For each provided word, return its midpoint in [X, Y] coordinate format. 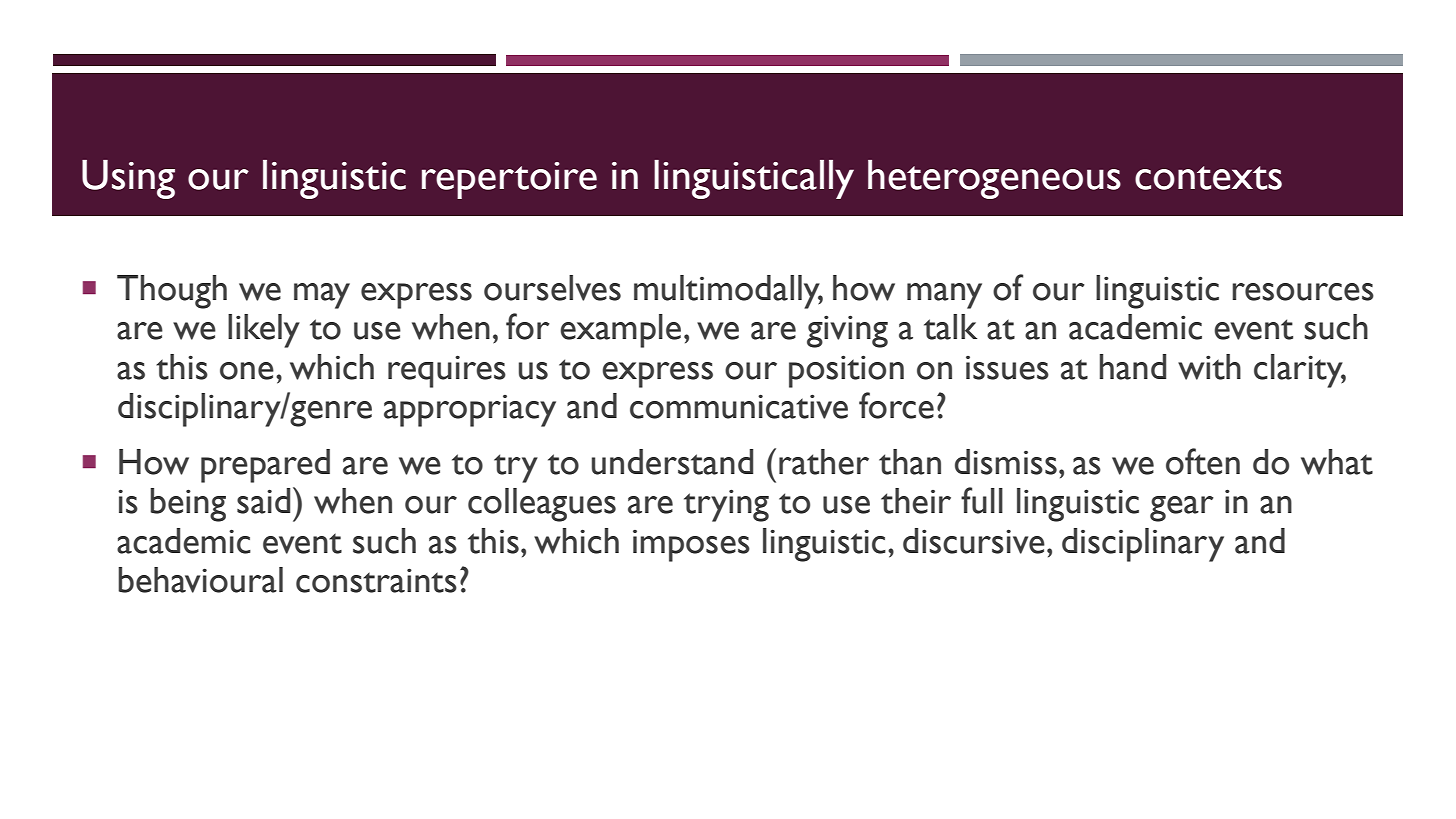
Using [128, 179]
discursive [974, 541]
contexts [1208, 178]
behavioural [200, 580]
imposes [691, 546]
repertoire [509, 180]
